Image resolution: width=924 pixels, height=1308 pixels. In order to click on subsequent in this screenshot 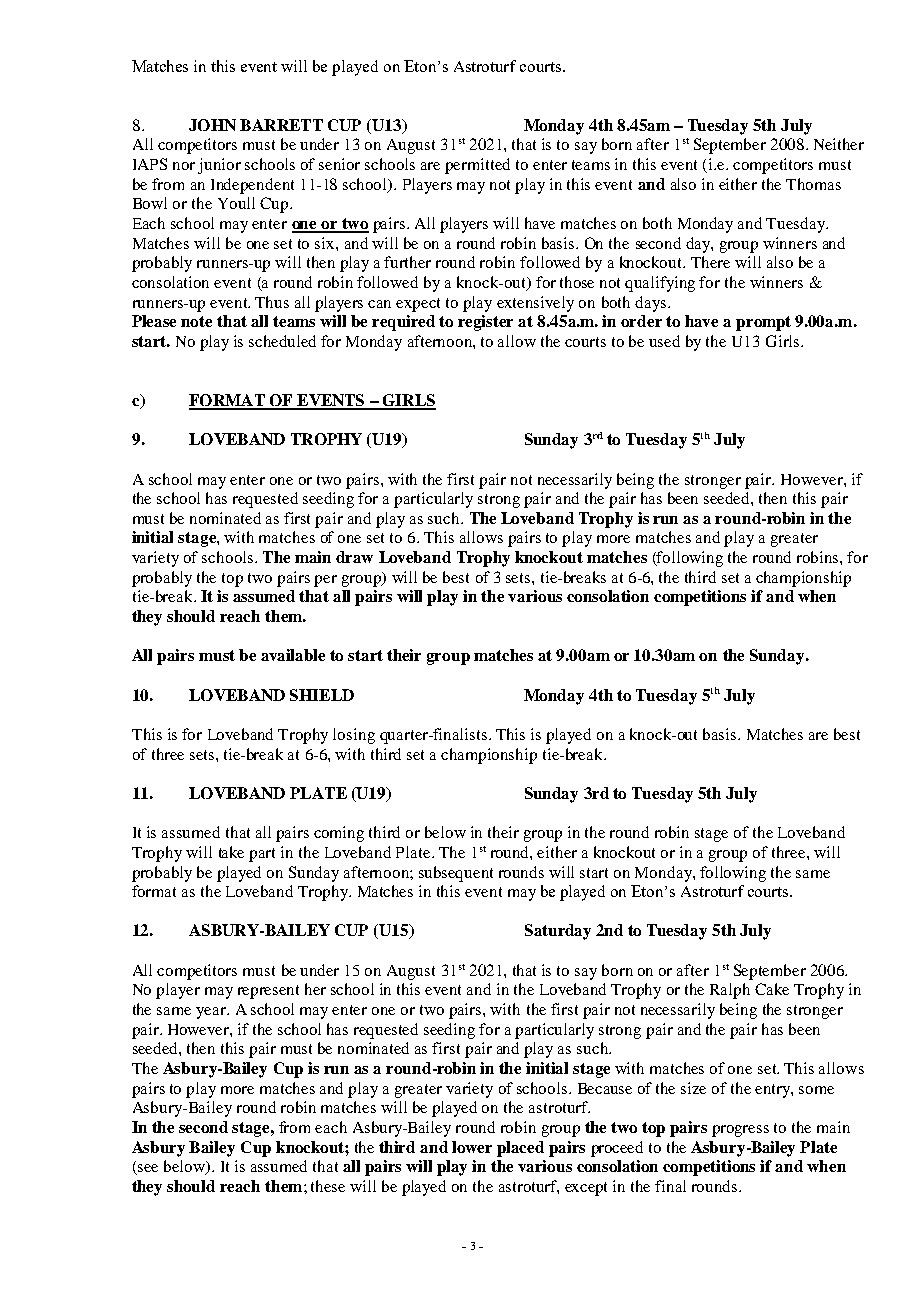, I will do `click(456, 874)`.
